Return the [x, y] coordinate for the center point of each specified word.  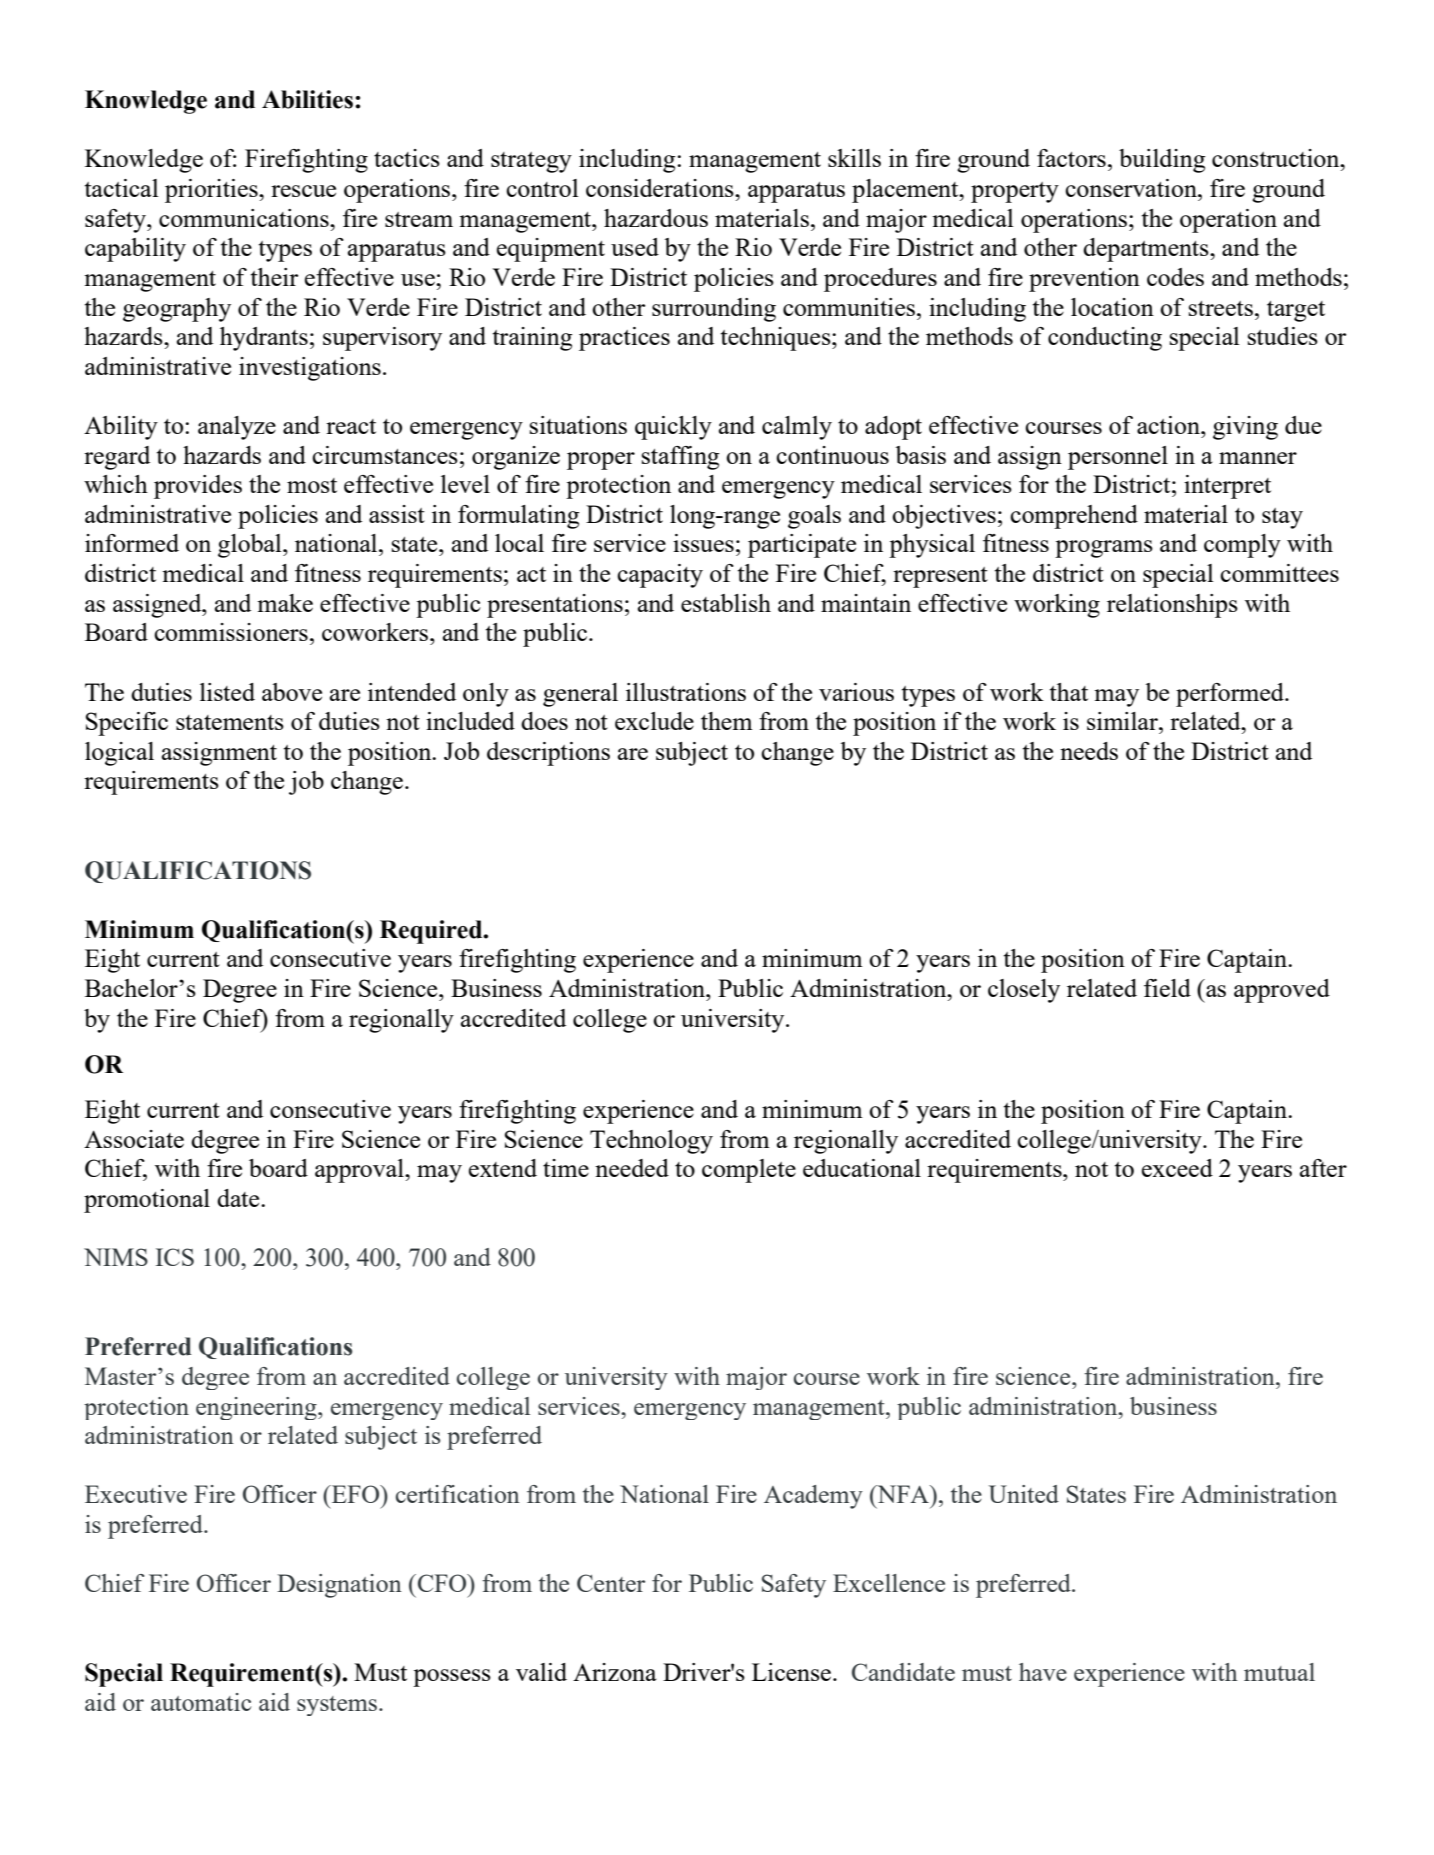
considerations [661, 188]
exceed [1177, 1168]
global [251, 546]
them [727, 721]
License [791, 1672]
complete [749, 1171]
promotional [147, 1201]
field [1167, 988]
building [1162, 161]
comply [1242, 546]
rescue [303, 191]
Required [432, 932]
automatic [201, 1702]
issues [703, 543]
